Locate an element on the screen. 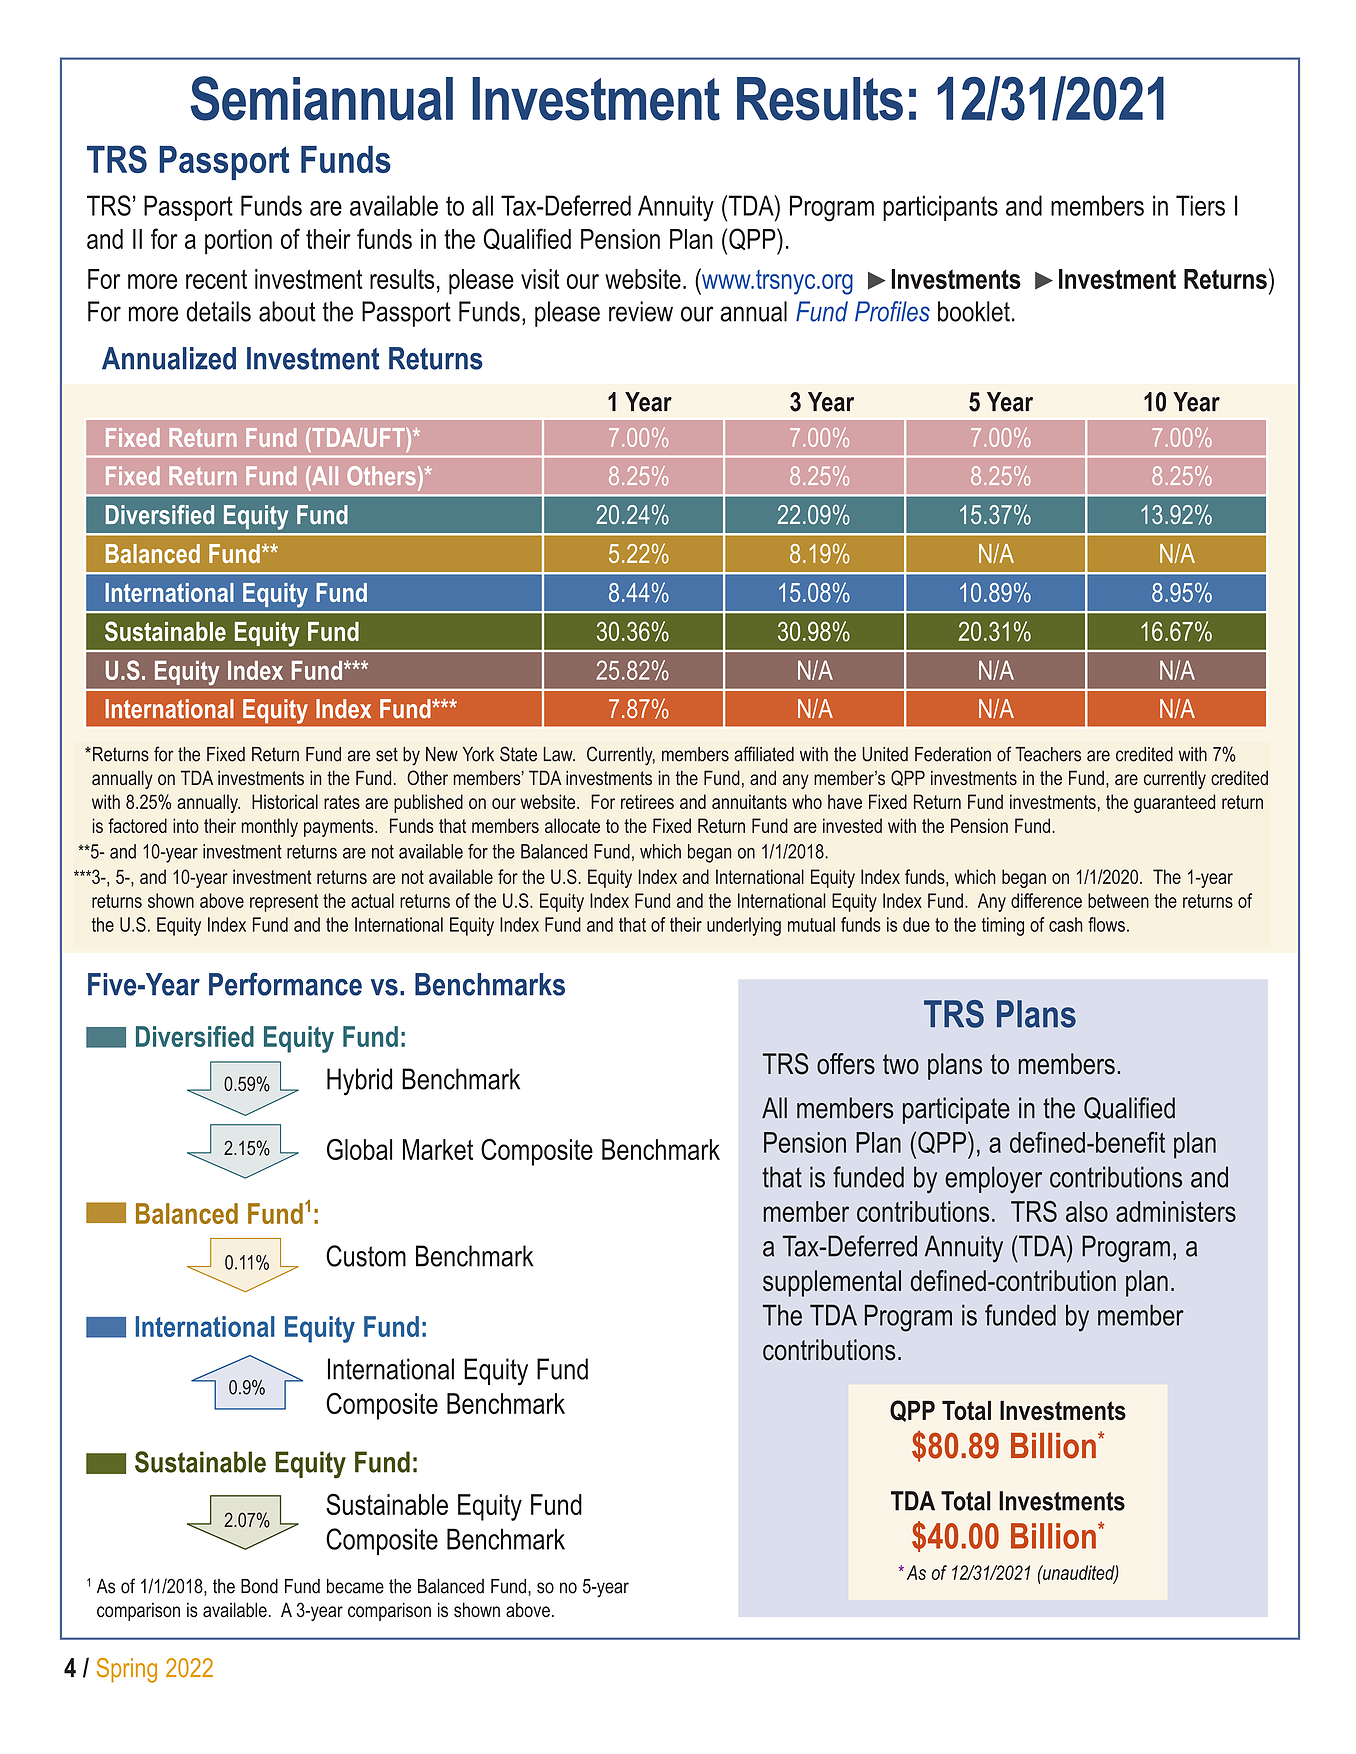  also is located at coordinates (1087, 1211).
